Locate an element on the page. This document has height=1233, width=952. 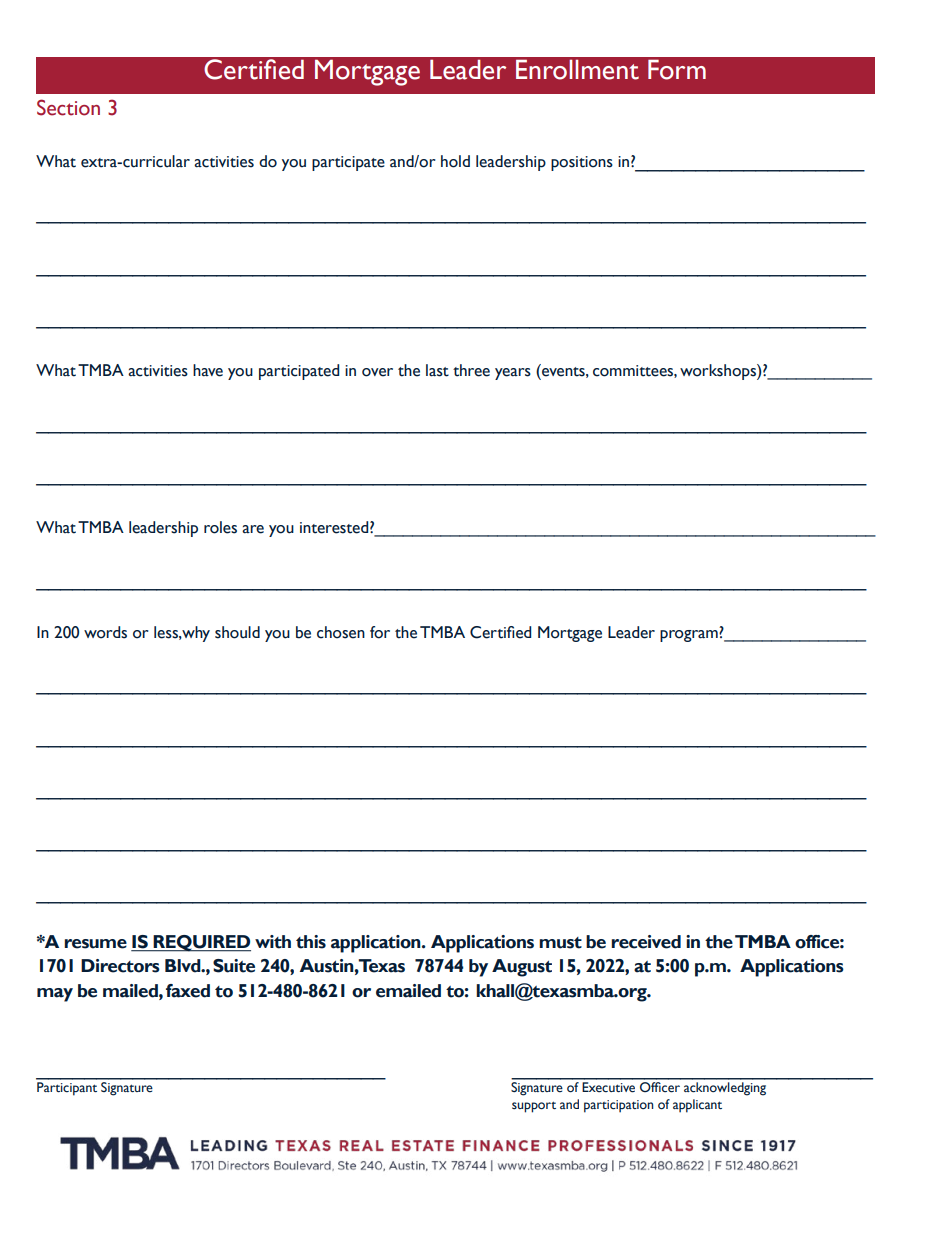
over is located at coordinates (377, 372).
